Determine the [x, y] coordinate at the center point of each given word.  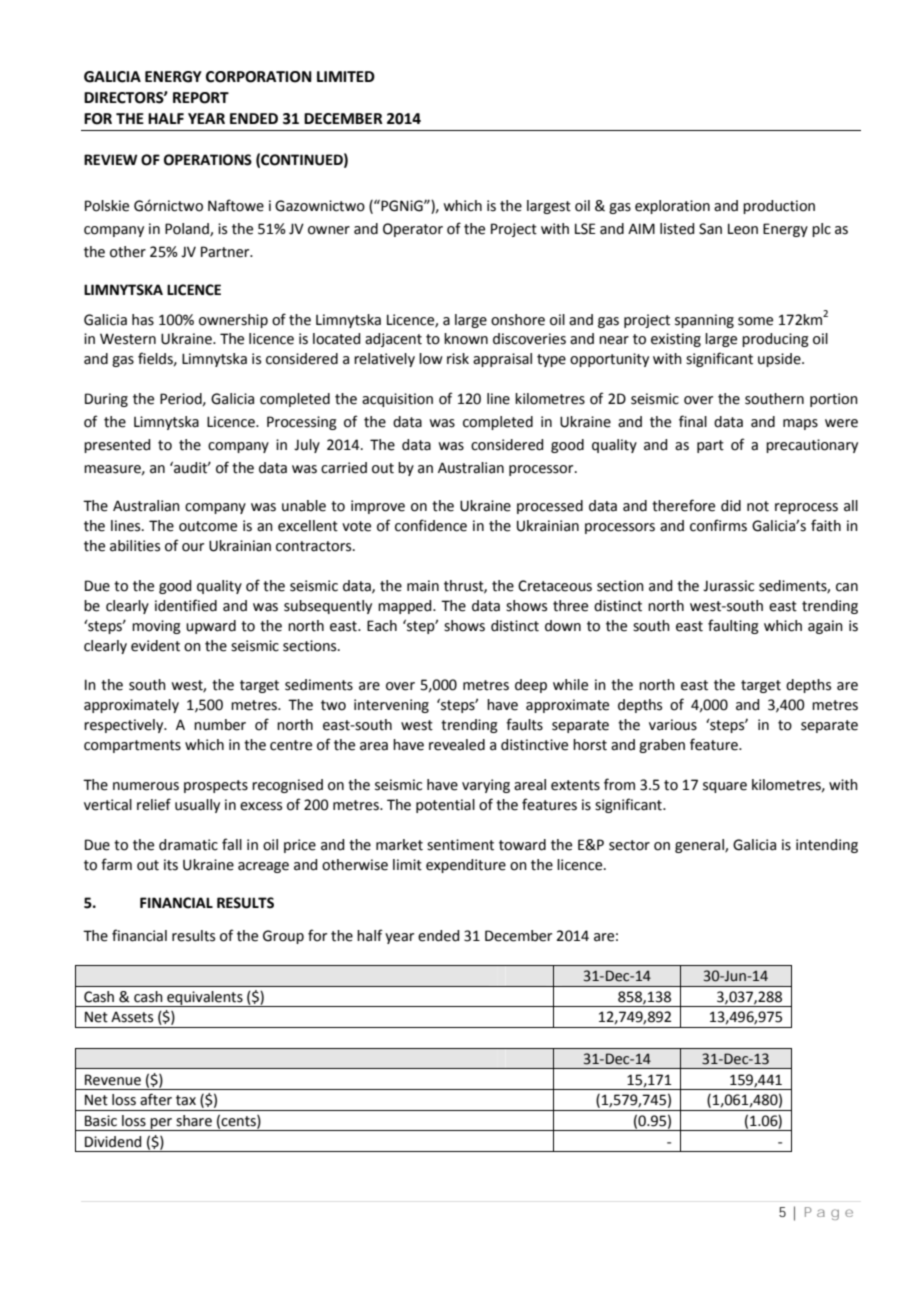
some [755, 321]
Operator [413, 230]
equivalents [205, 999]
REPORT [201, 98]
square [725, 787]
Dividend [113, 1142]
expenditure [466, 866]
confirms [718, 525]
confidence [431, 525]
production [779, 207]
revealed [457, 745]
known [466, 339]
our [193, 547]
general [700, 846]
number [220, 725]
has [143, 320]
